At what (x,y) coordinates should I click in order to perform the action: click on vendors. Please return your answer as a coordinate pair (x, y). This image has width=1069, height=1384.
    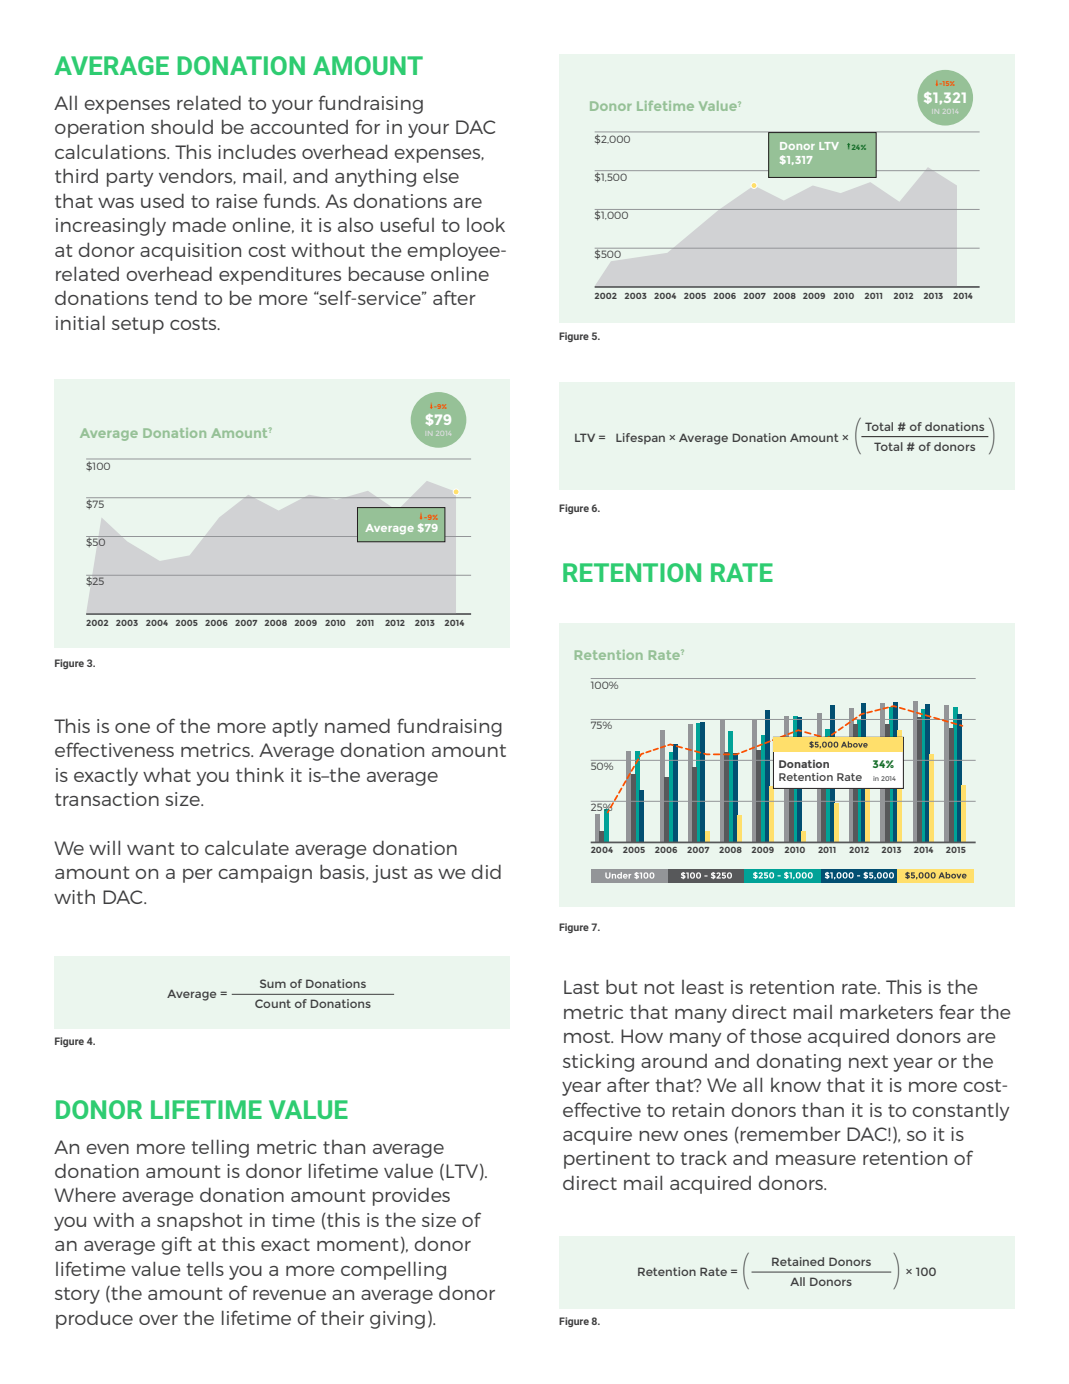
    Looking at the image, I should click on (197, 176).
